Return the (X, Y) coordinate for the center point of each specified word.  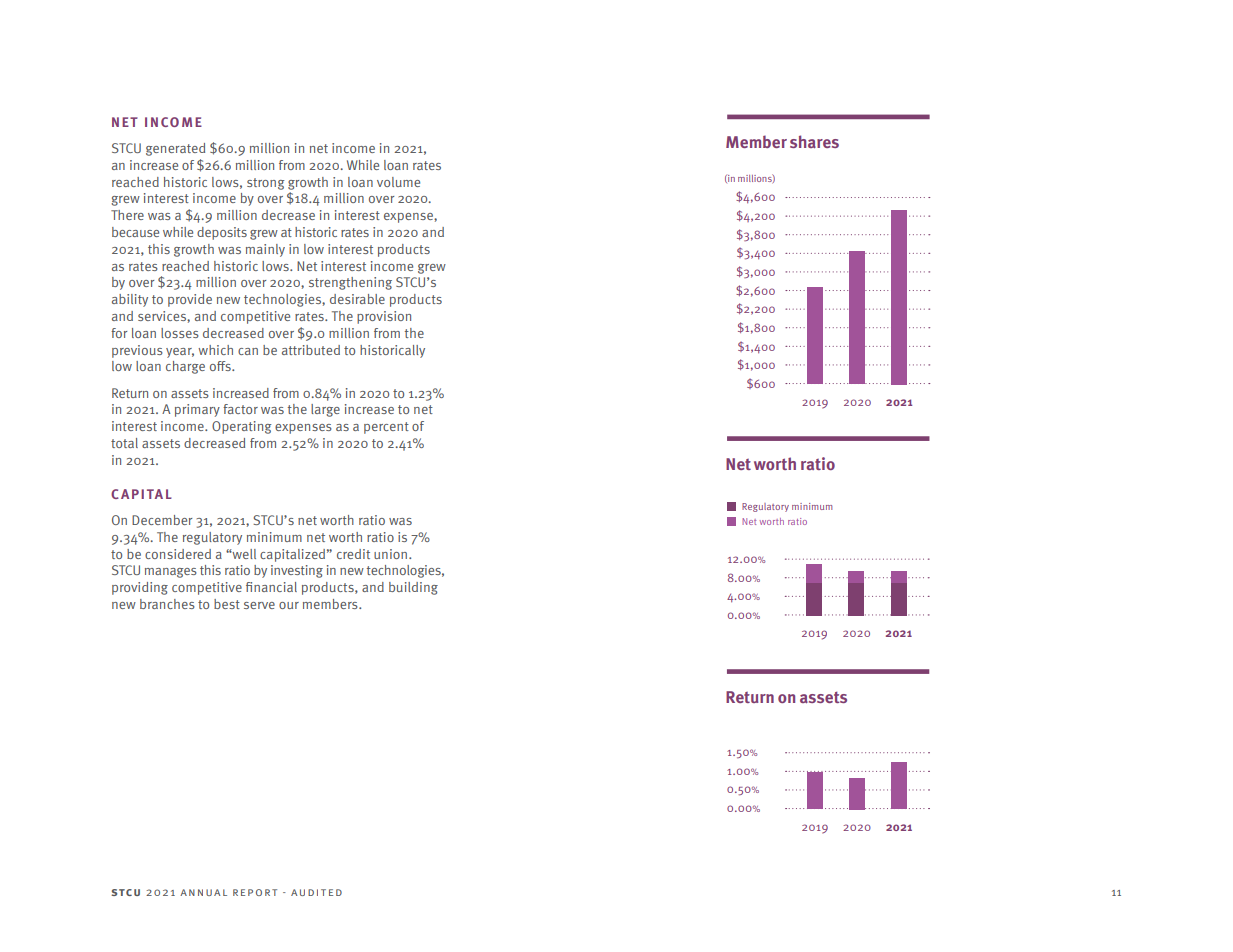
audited (316, 892)
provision (384, 317)
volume (398, 182)
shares (814, 141)
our (289, 605)
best (227, 604)
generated (175, 149)
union (392, 554)
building (413, 588)
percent (386, 428)
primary (197, 410)
